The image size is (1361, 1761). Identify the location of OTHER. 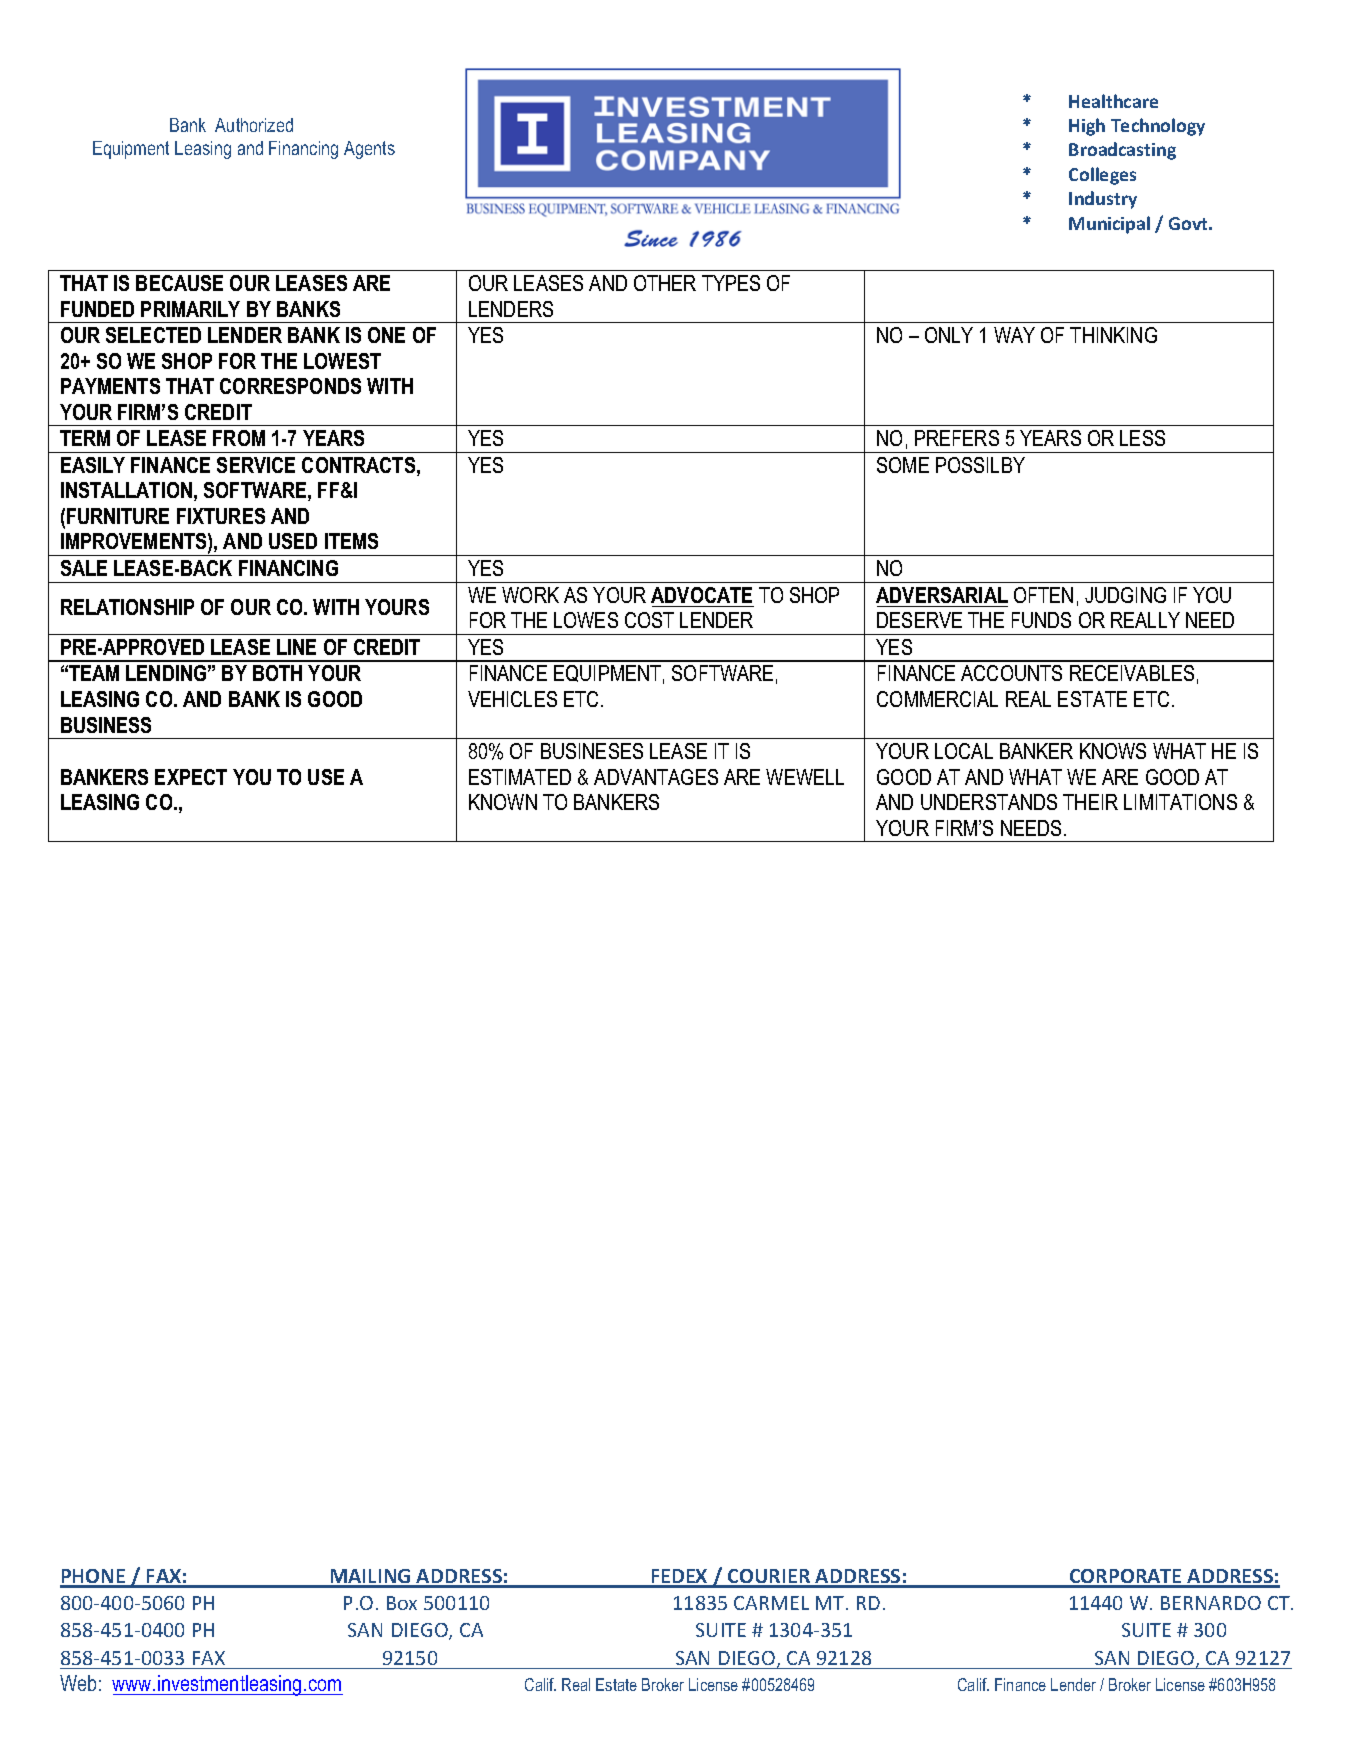
(665, 283).
